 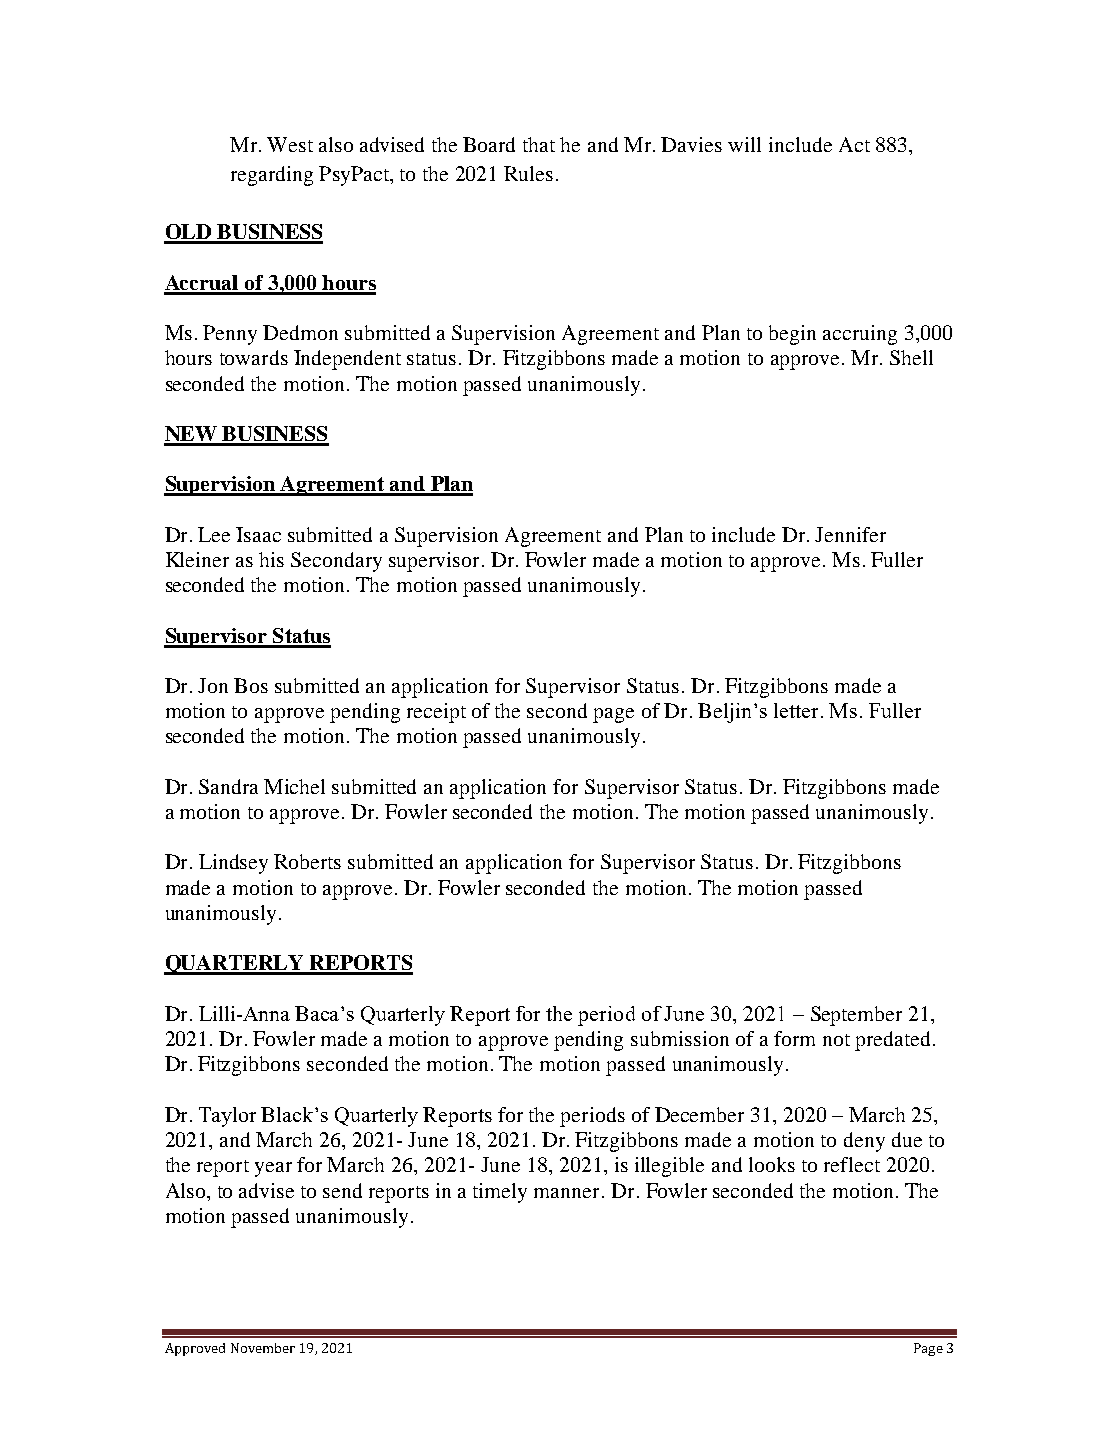 What do you see at coordinates (263, 1348) in the image?
I see `November` at bounding box center [263, 1348].
